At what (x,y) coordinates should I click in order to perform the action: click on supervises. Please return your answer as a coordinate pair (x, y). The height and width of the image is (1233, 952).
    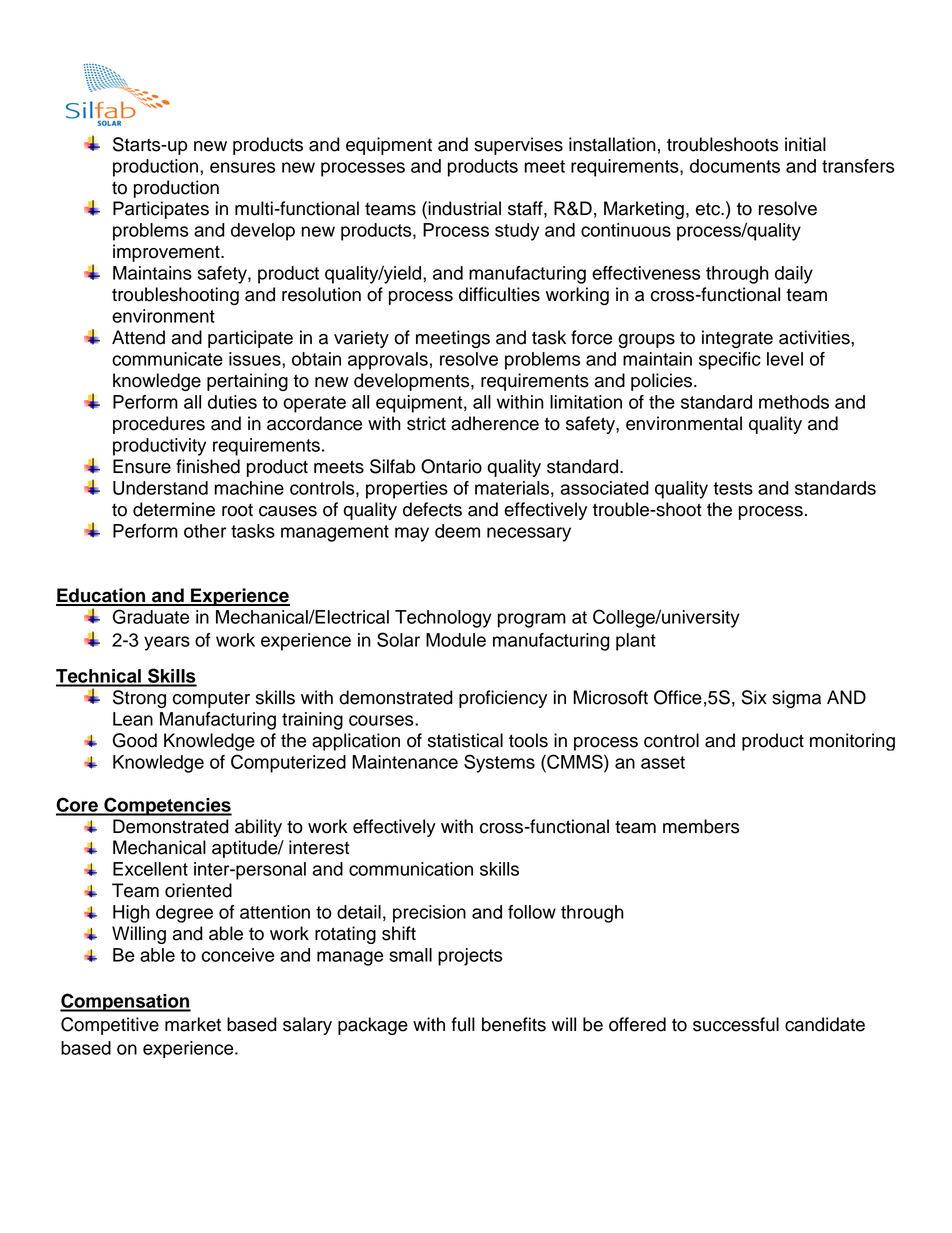
    Looking at the image, I should click on (518, 146).
